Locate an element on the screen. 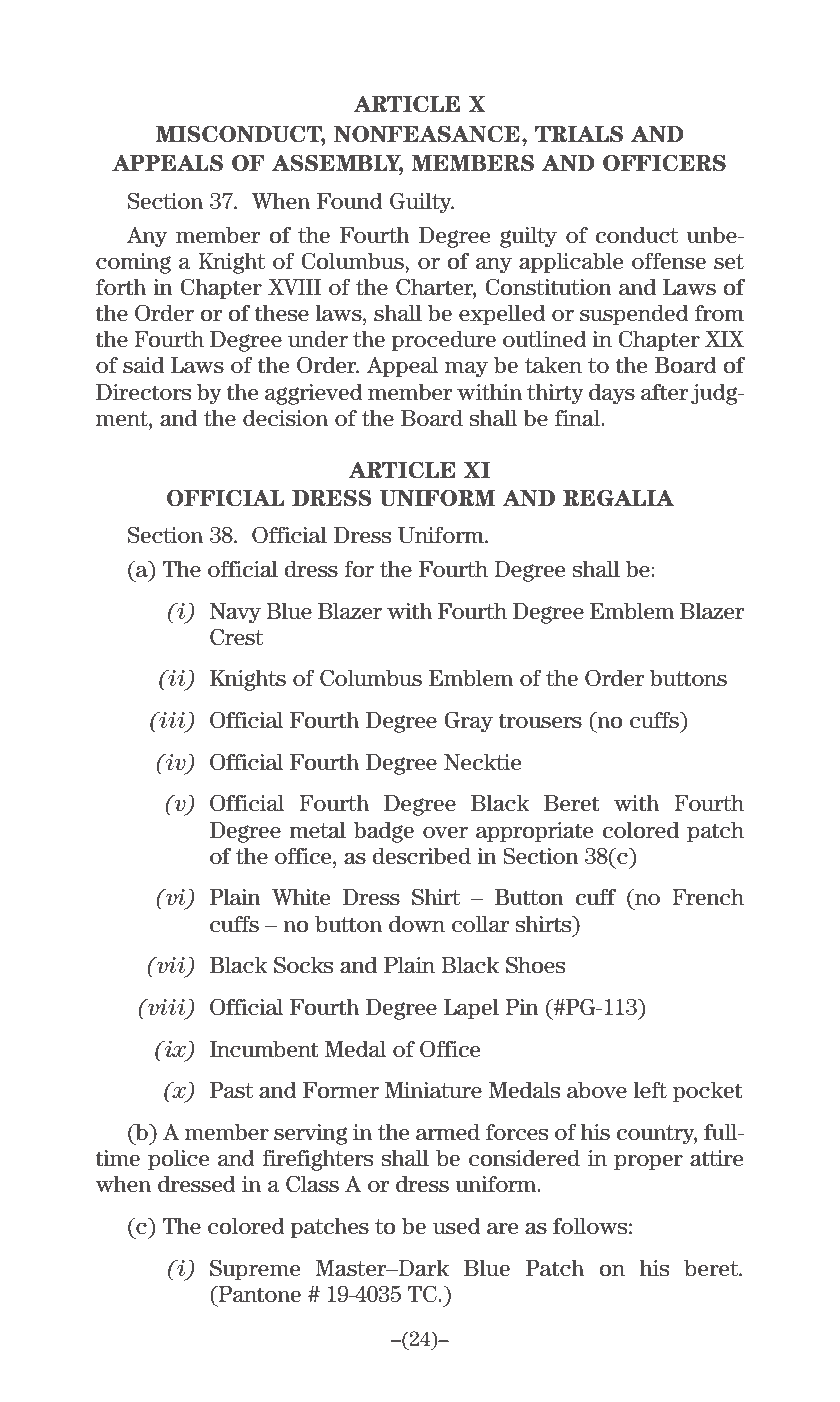 The width and height of the screenshot is (840, 1402). proper is located at coordinates (648, 1162).
